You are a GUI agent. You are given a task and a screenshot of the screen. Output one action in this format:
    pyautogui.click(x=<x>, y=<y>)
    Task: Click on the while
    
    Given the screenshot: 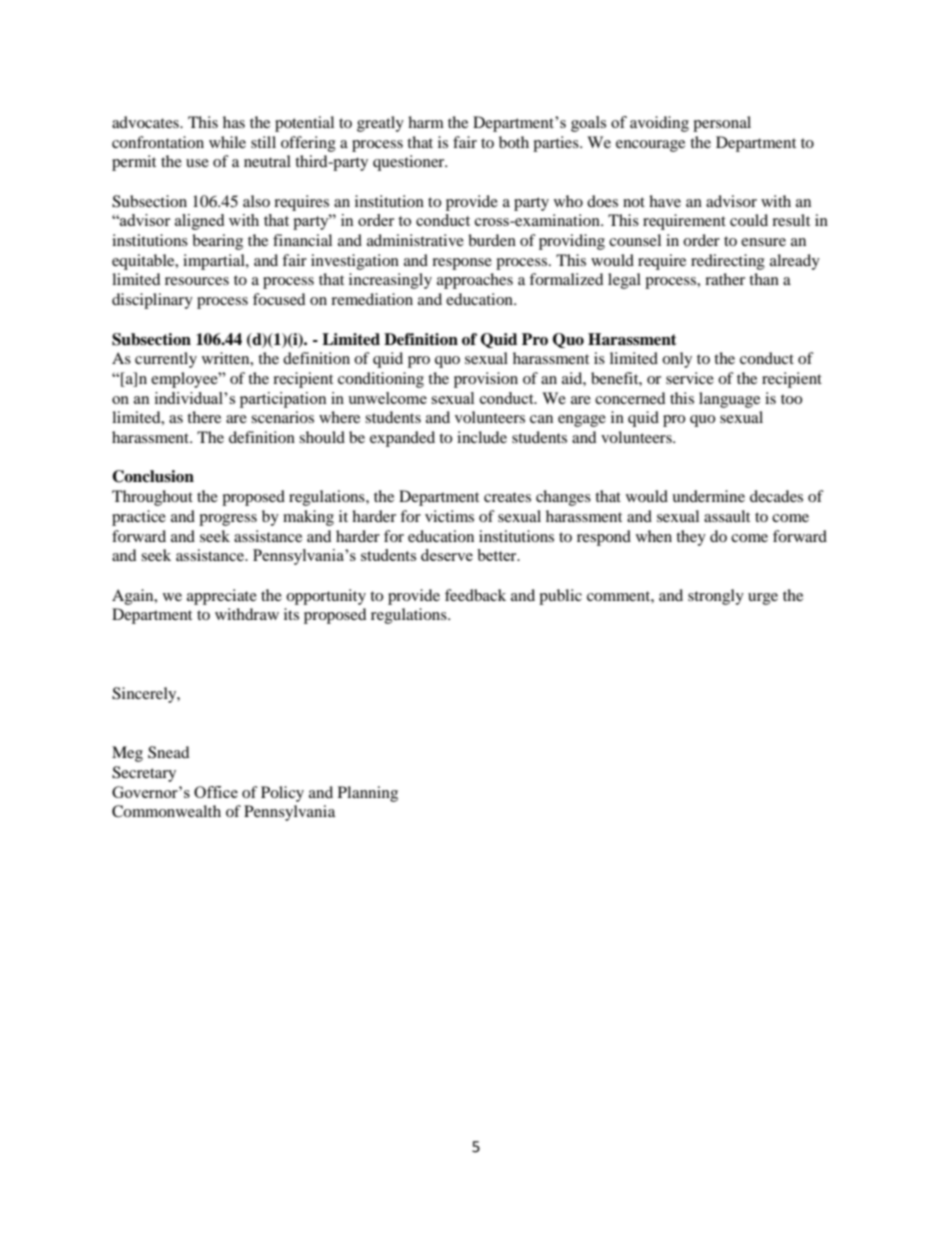 What is the action you would take?
    pyautogui.click(x=227, y=142)
